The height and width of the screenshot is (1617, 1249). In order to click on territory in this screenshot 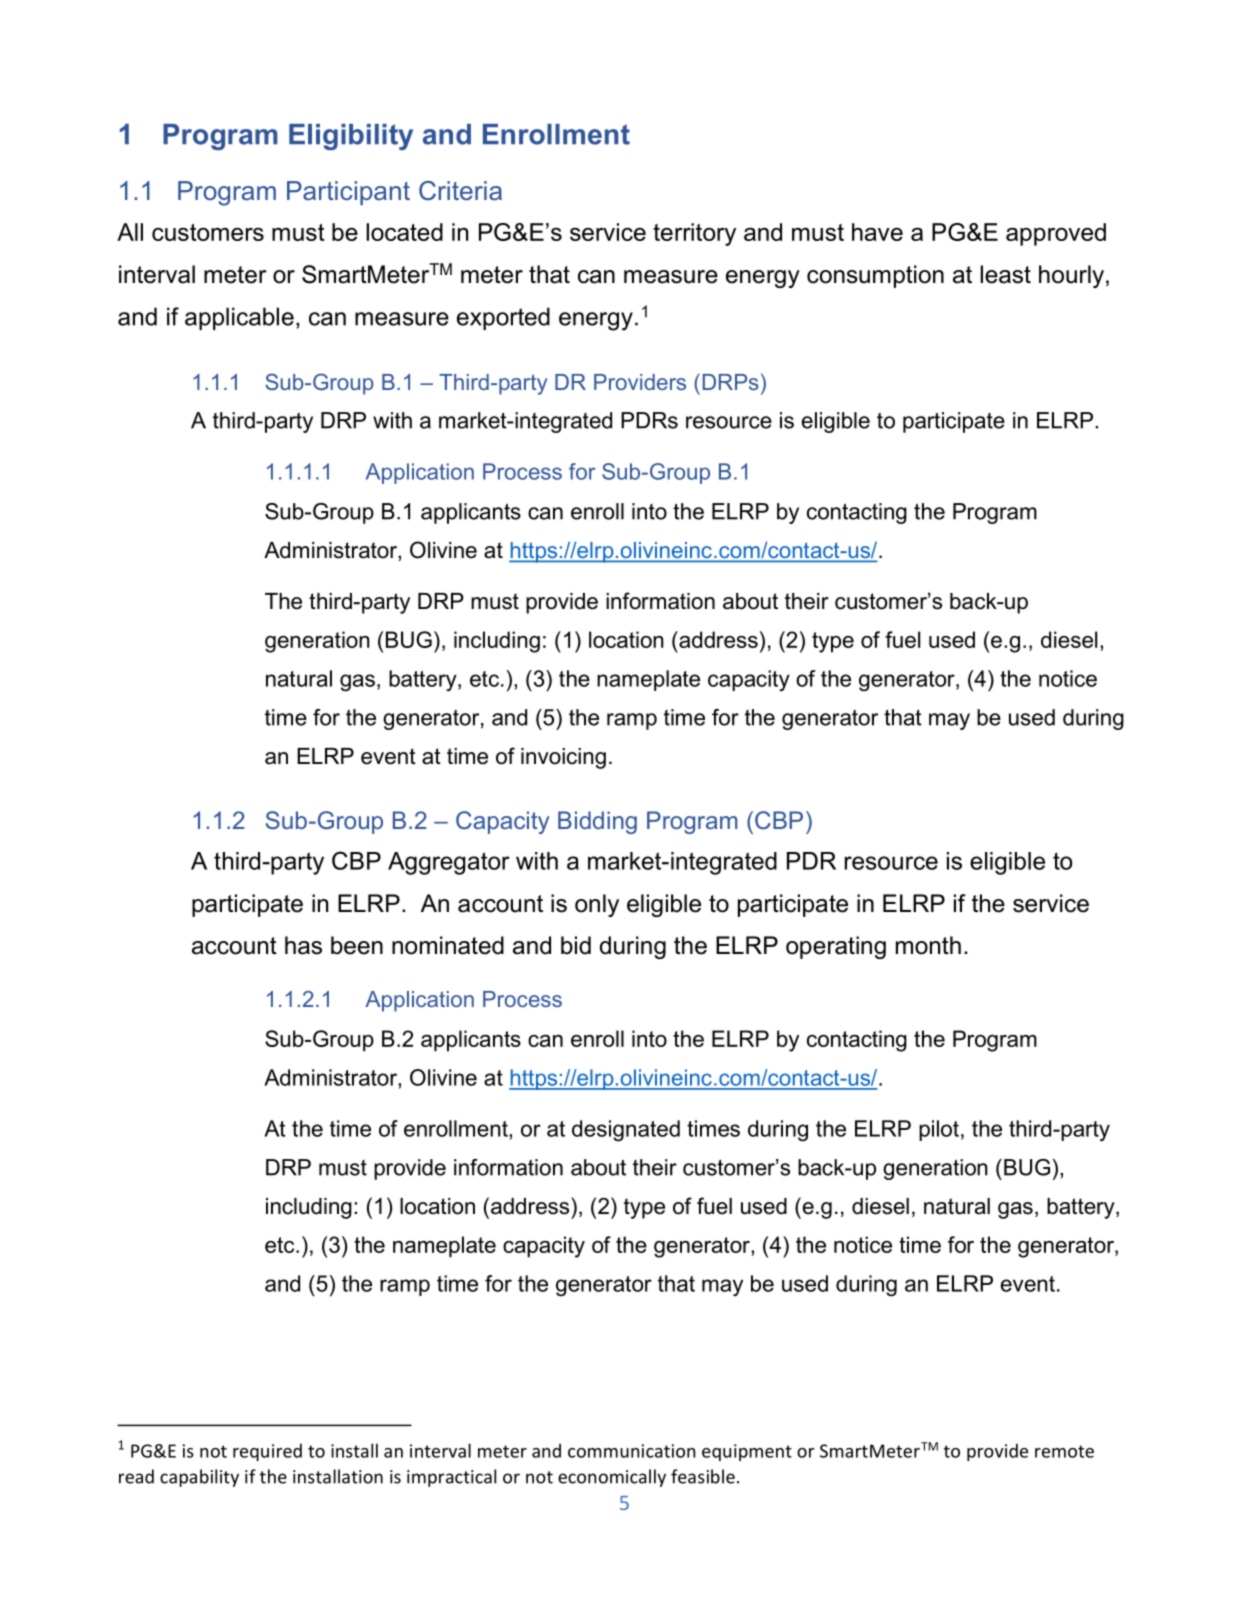, I will do `click(694, 234)`.
